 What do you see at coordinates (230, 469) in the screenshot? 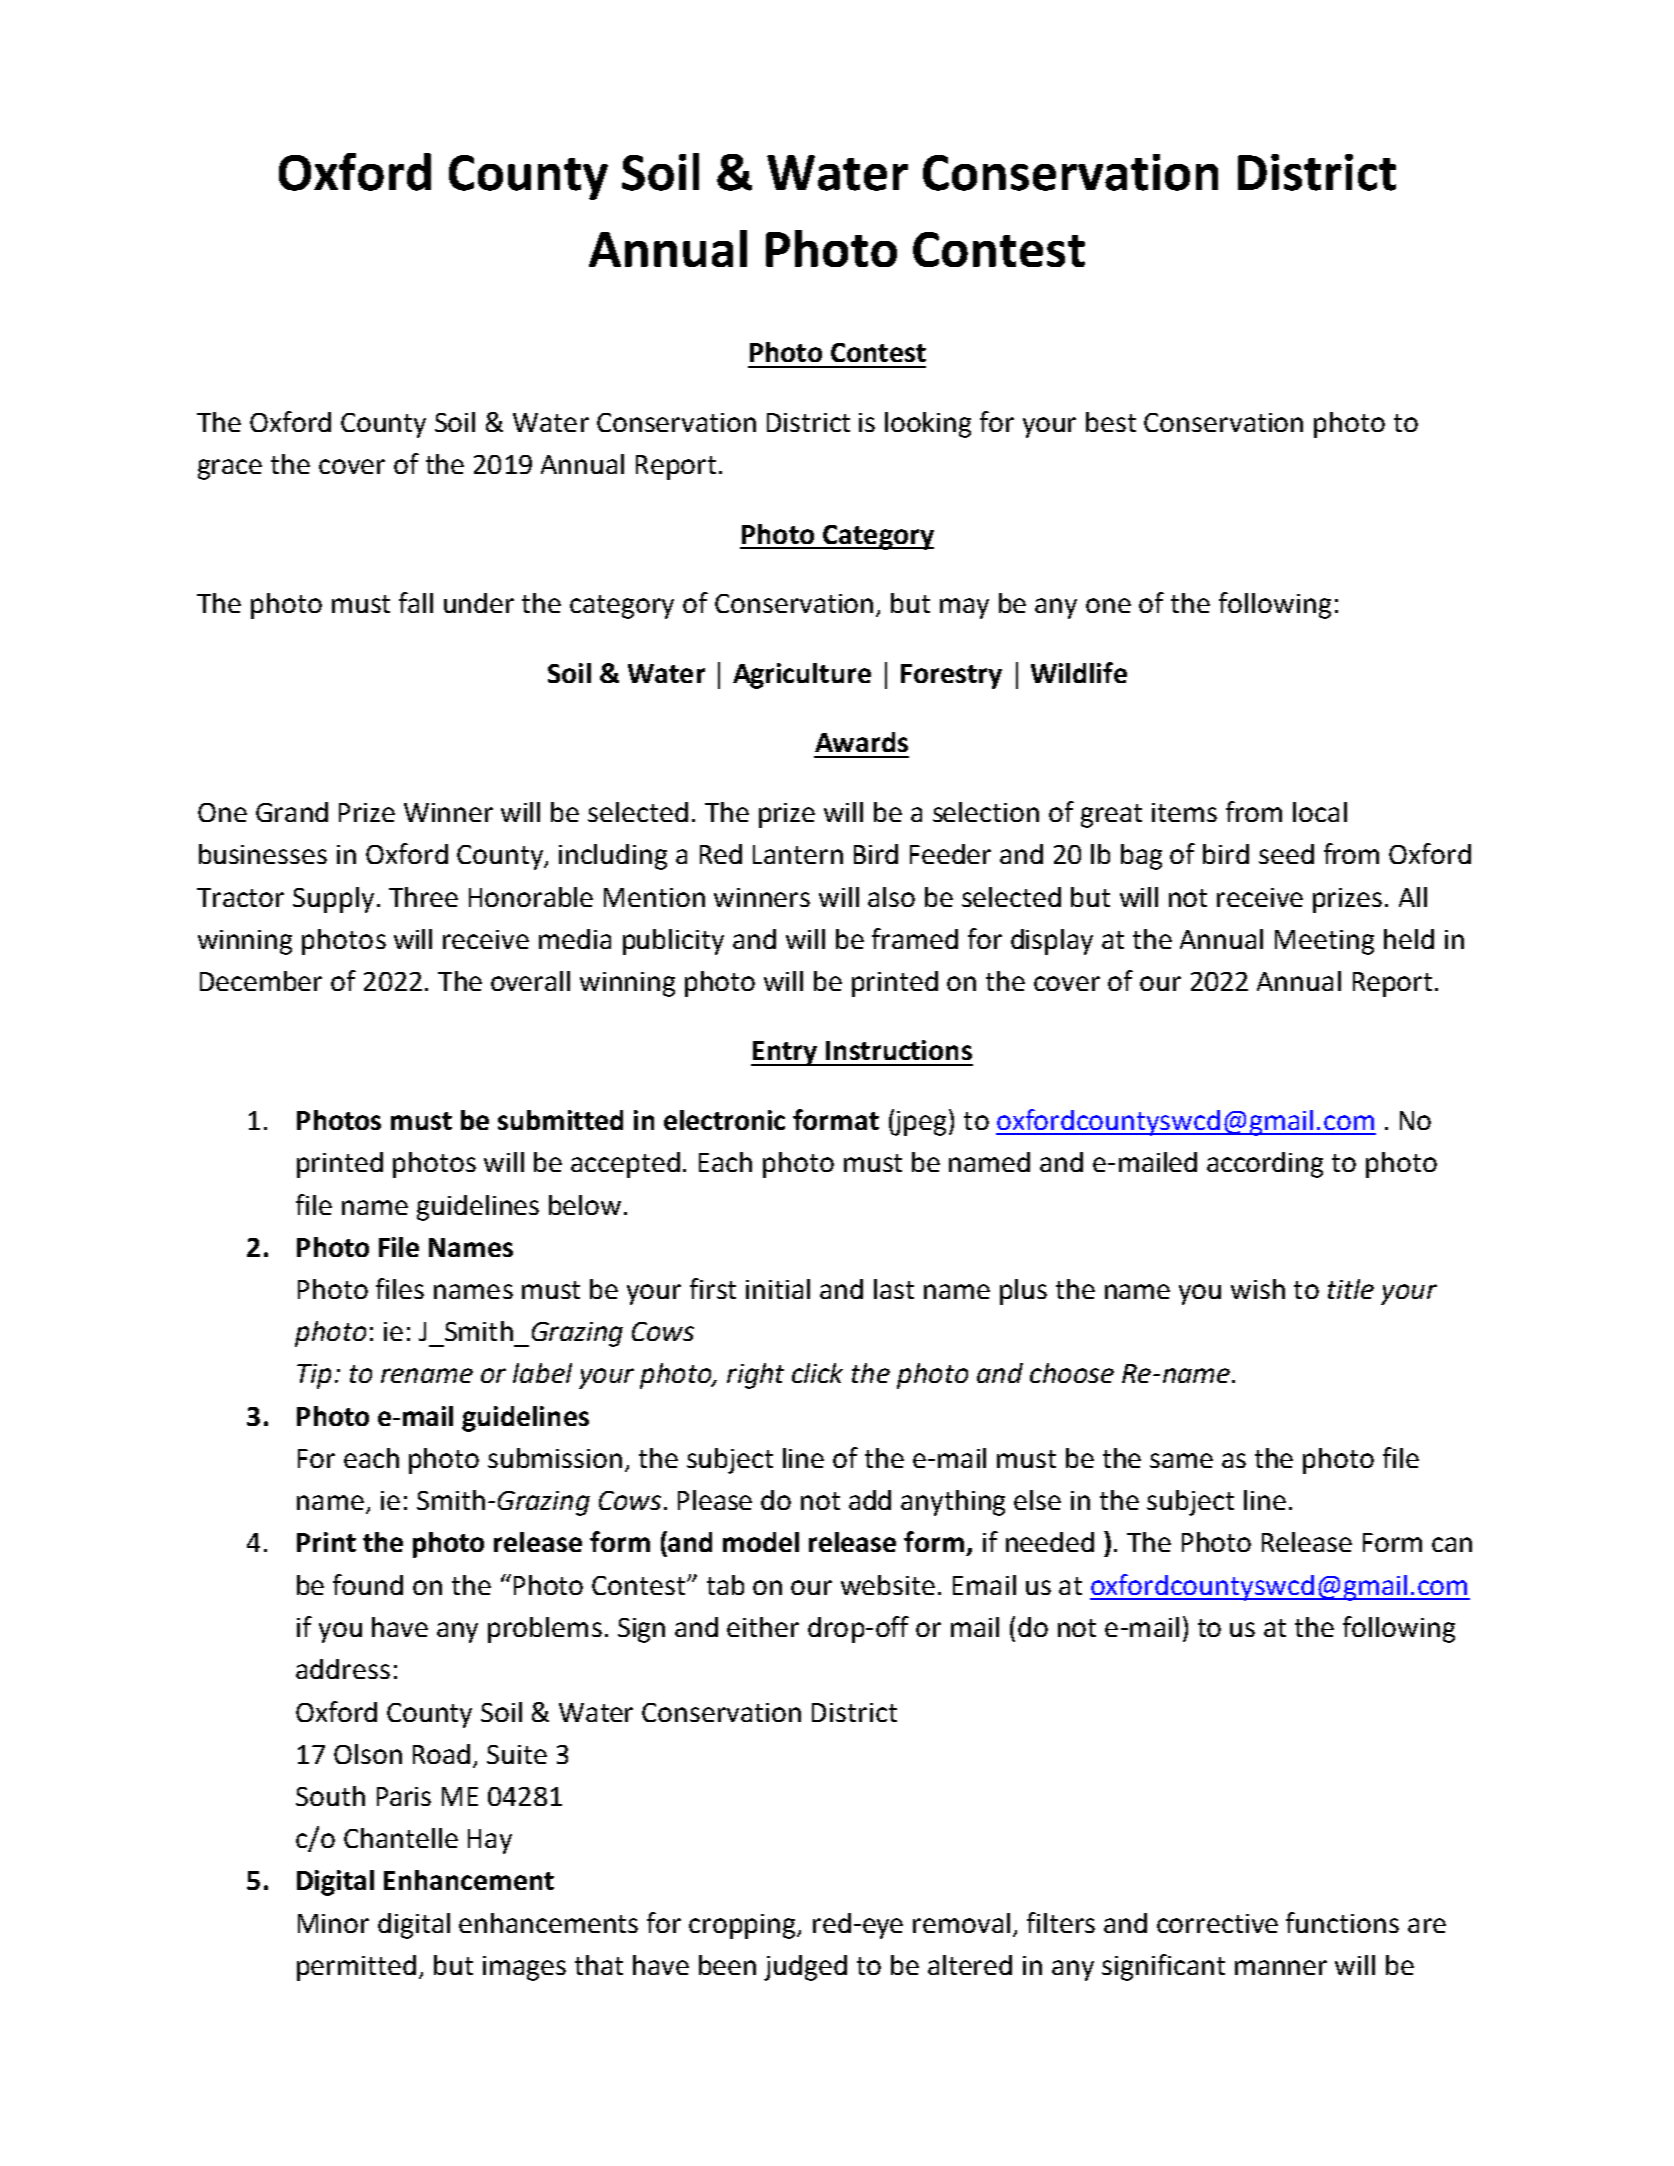
I see `grace` at bounding box center [230, 469].
